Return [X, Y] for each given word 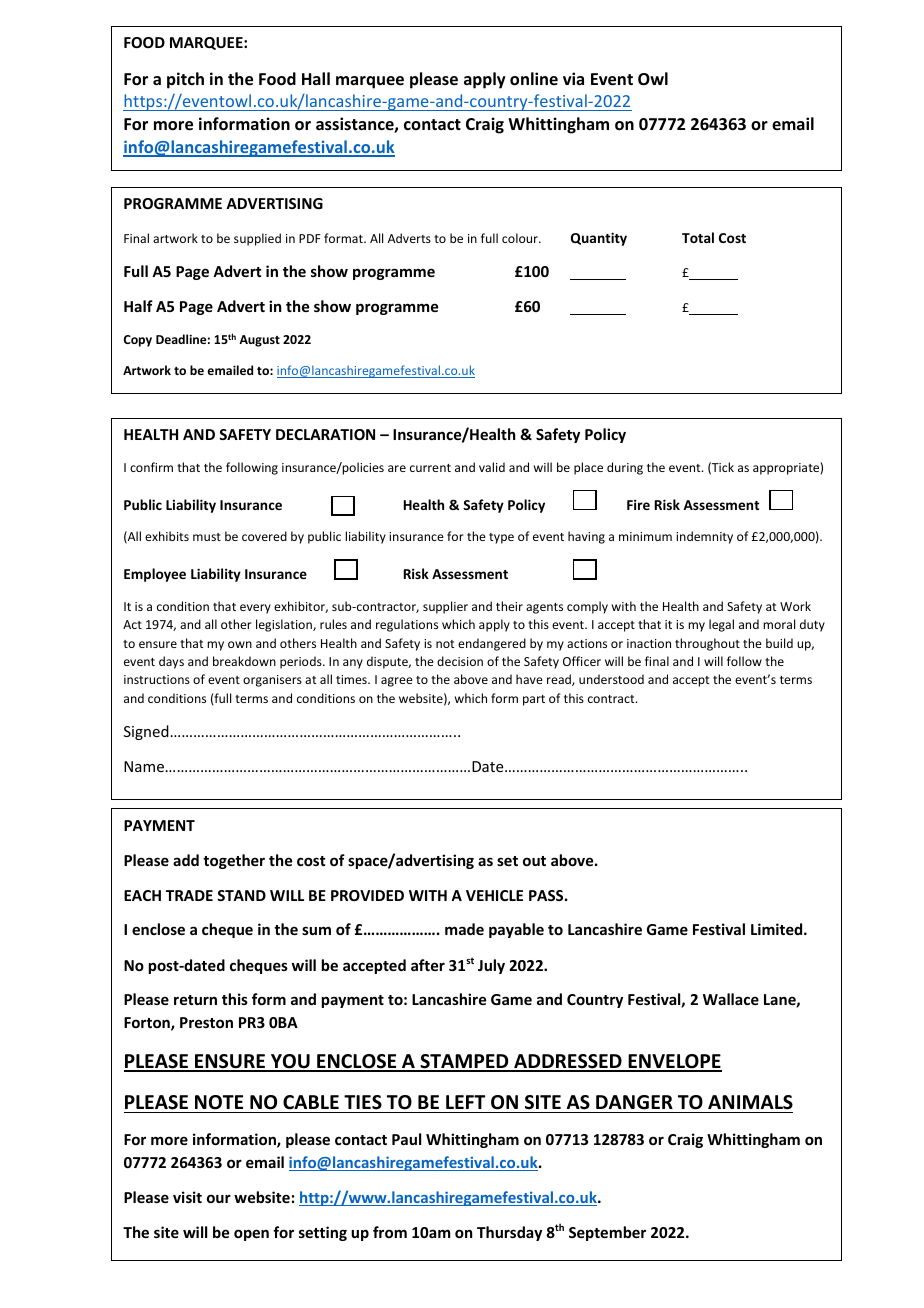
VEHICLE [494, 895]
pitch [185, 80]
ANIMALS [750, 1102]
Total [698, 237]
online [534, 79]
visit [187, 1197]
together [234, 861]
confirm [151, 467]
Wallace [731, 999]
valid [492, 467]
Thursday [509, 1233]
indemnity [704, 537]
